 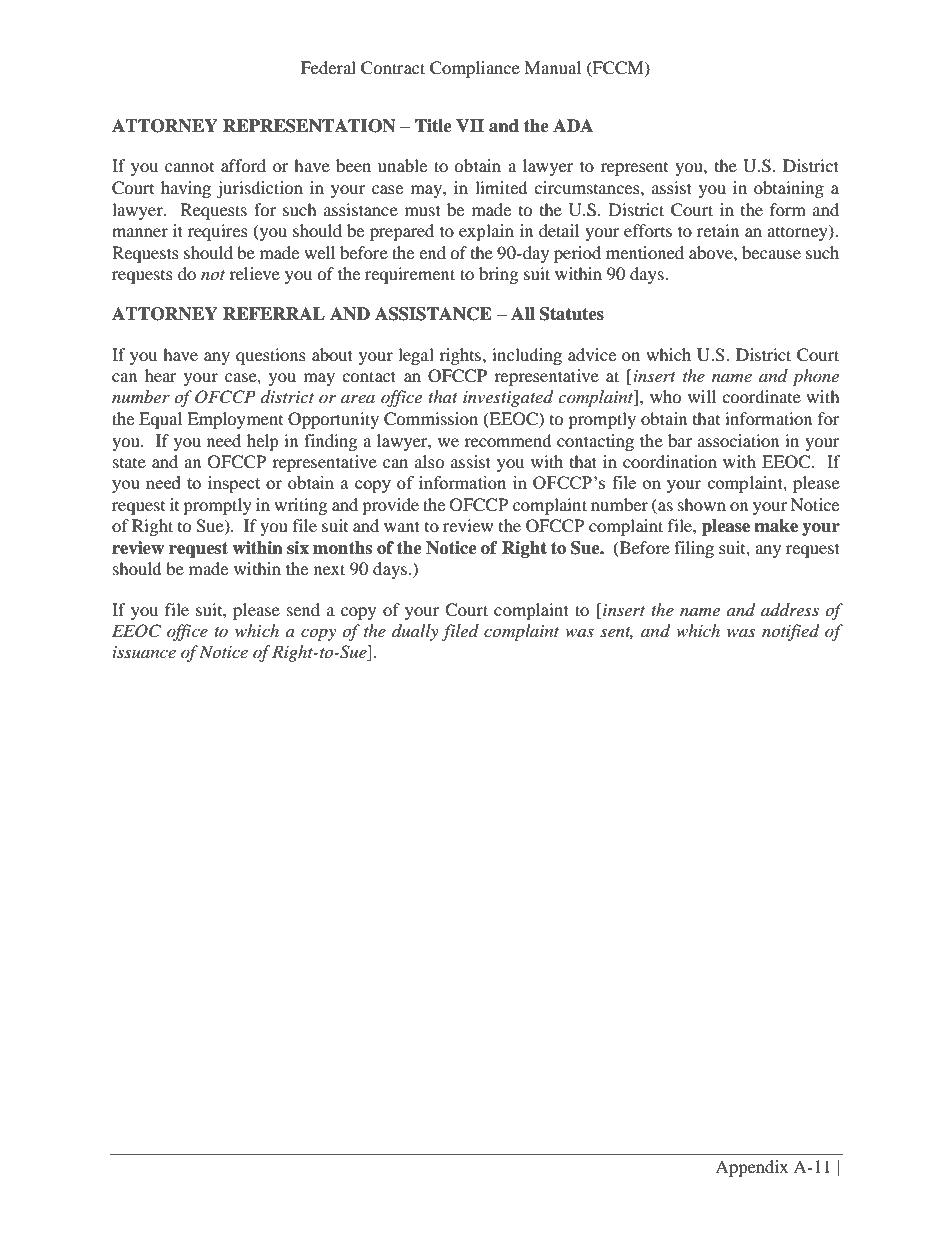 I want to click on dually, so click(x=415, y=632).
